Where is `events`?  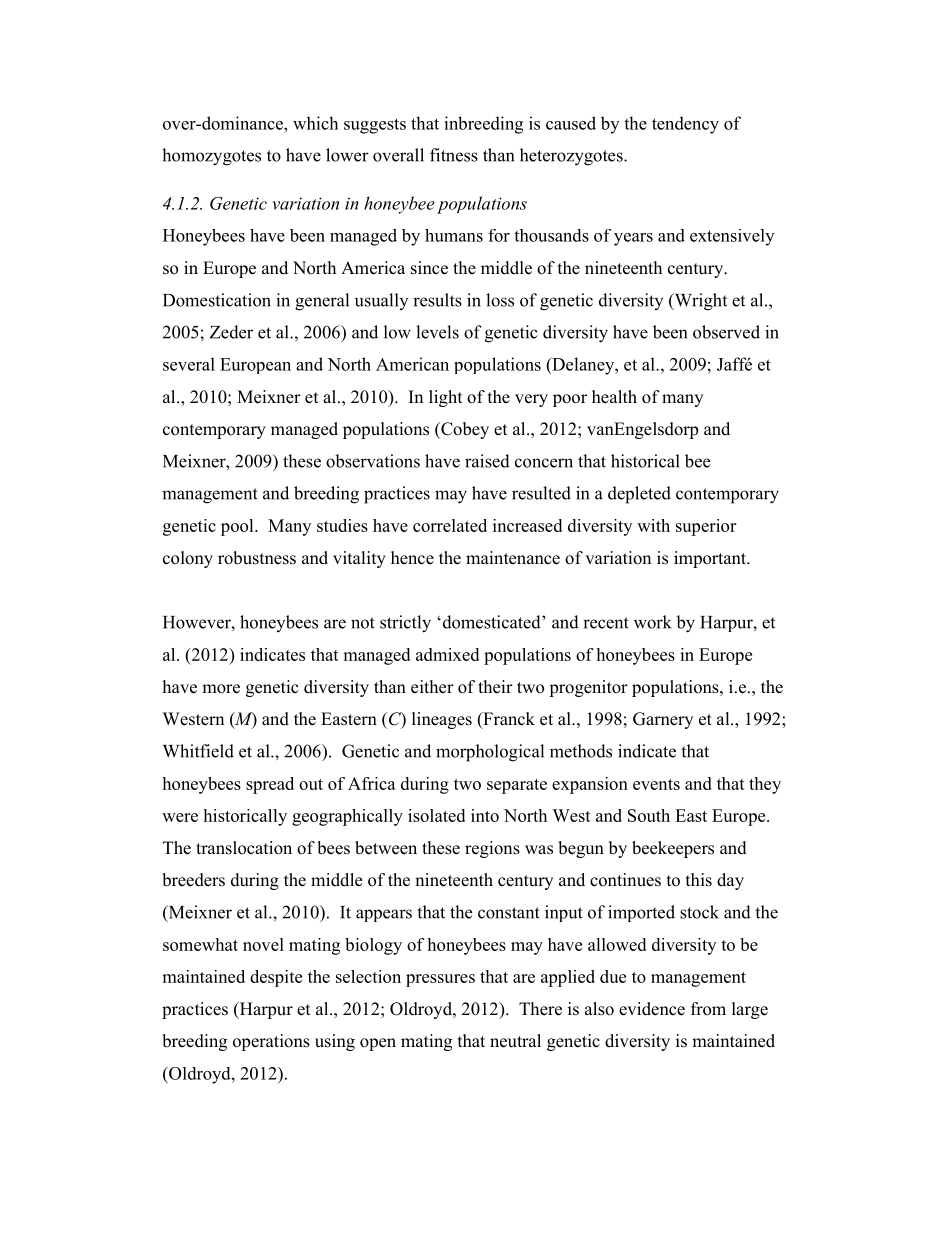 events is located at coordinates (656, 784).
